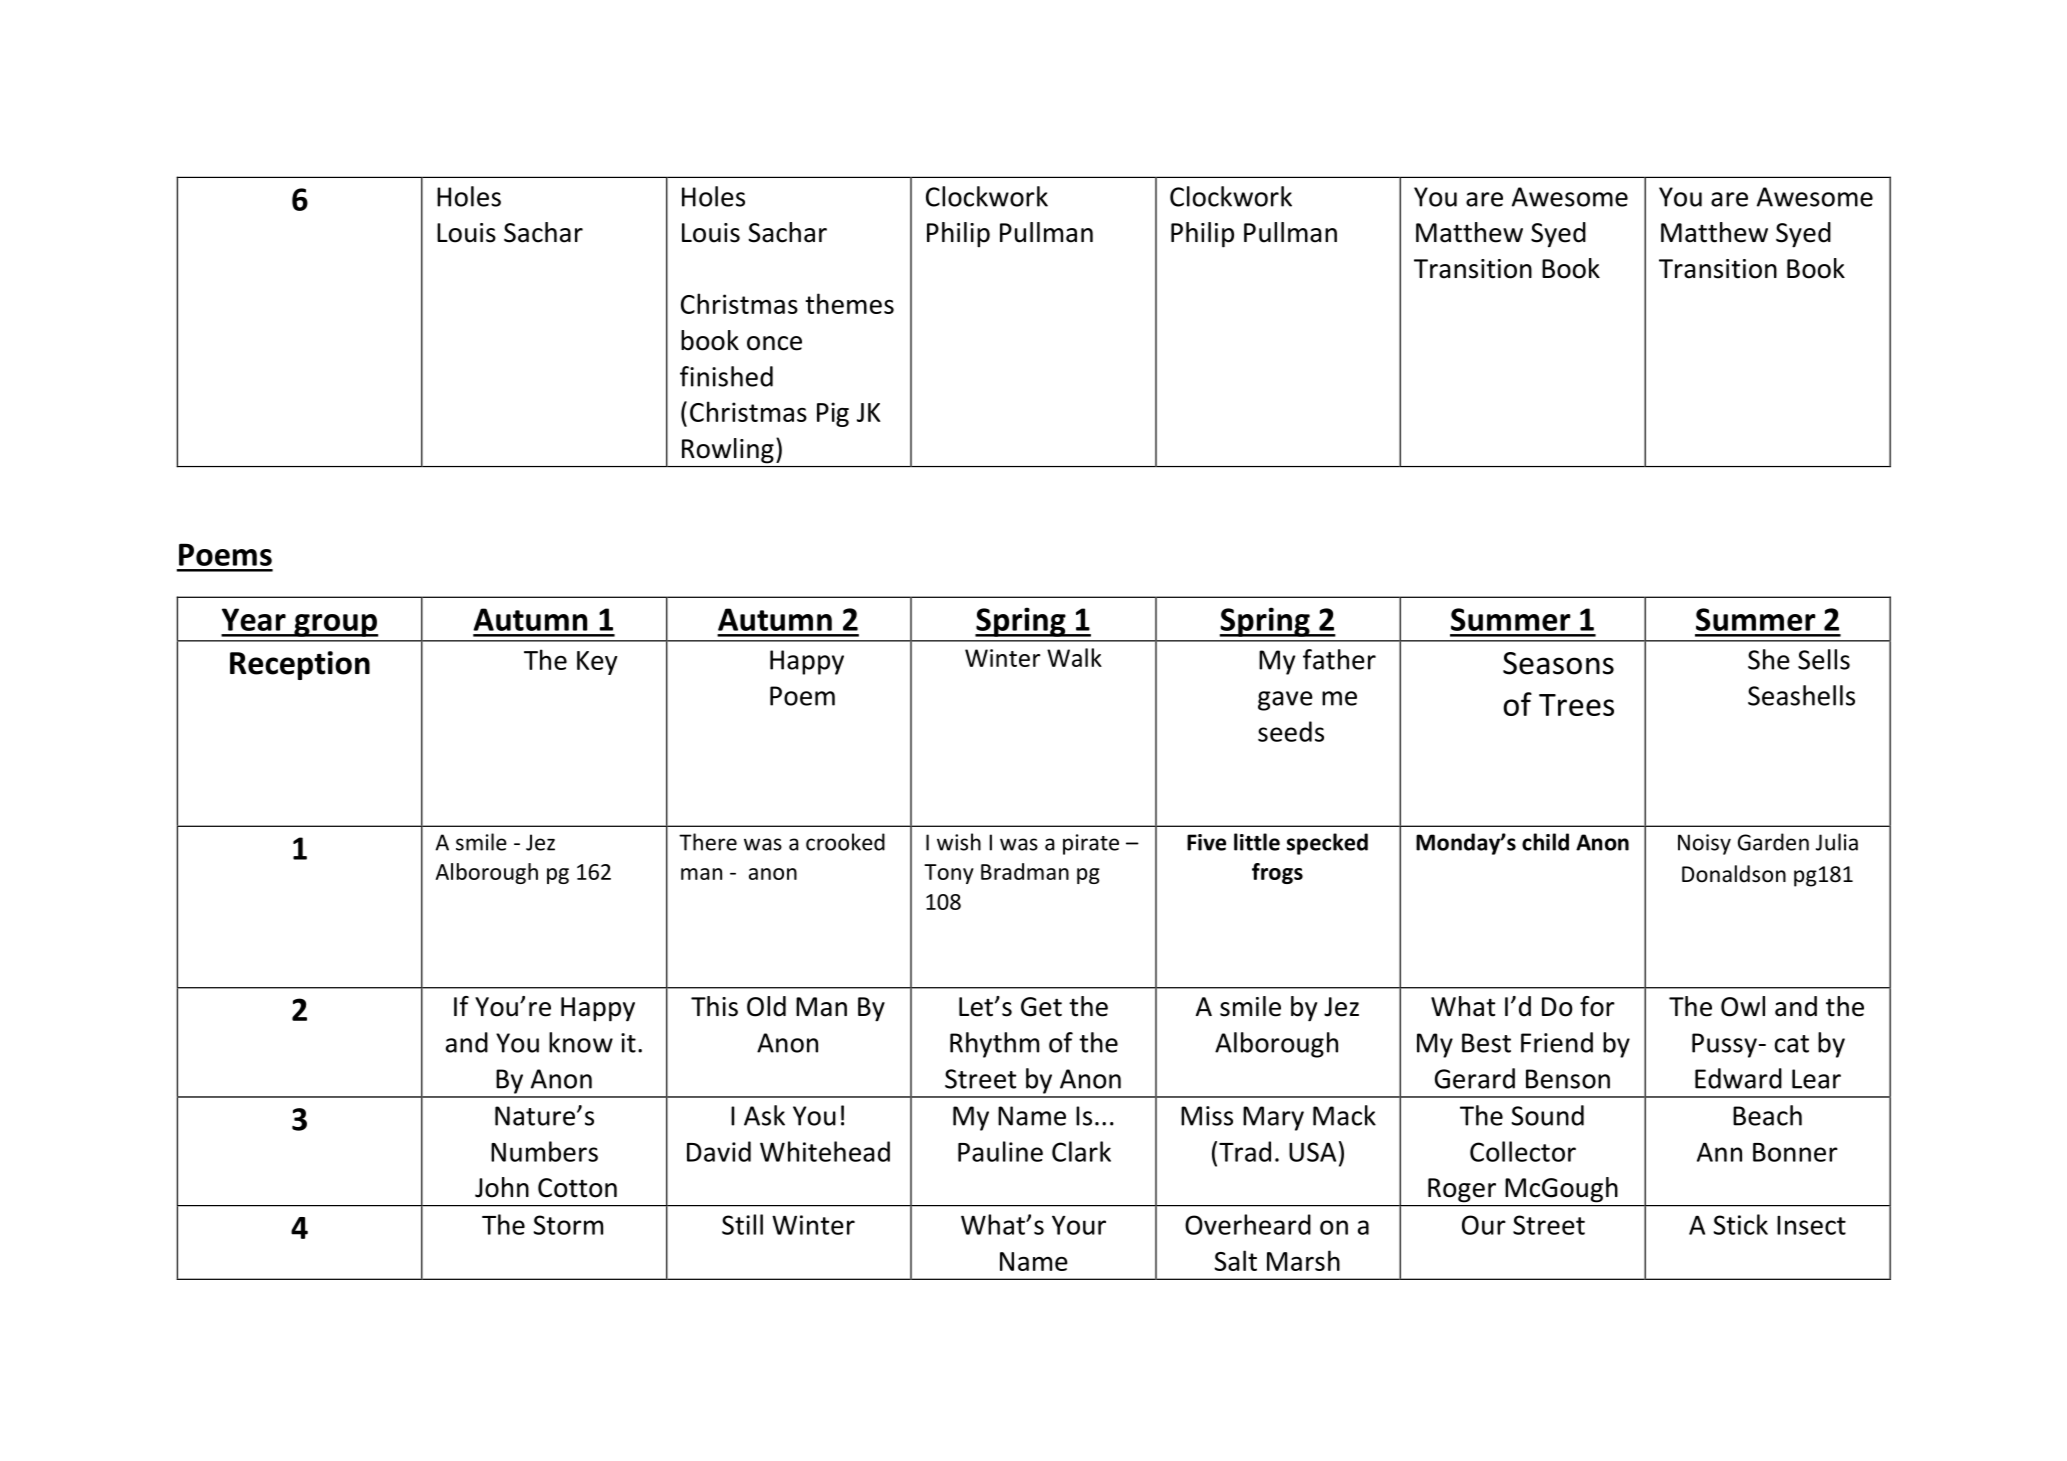 The width and height of the screenshot is (2067, 1461). What do you see at coordinates (1079, 1225) in the screenshot?
I see `Your` at bounding box center [1079, 1225].
